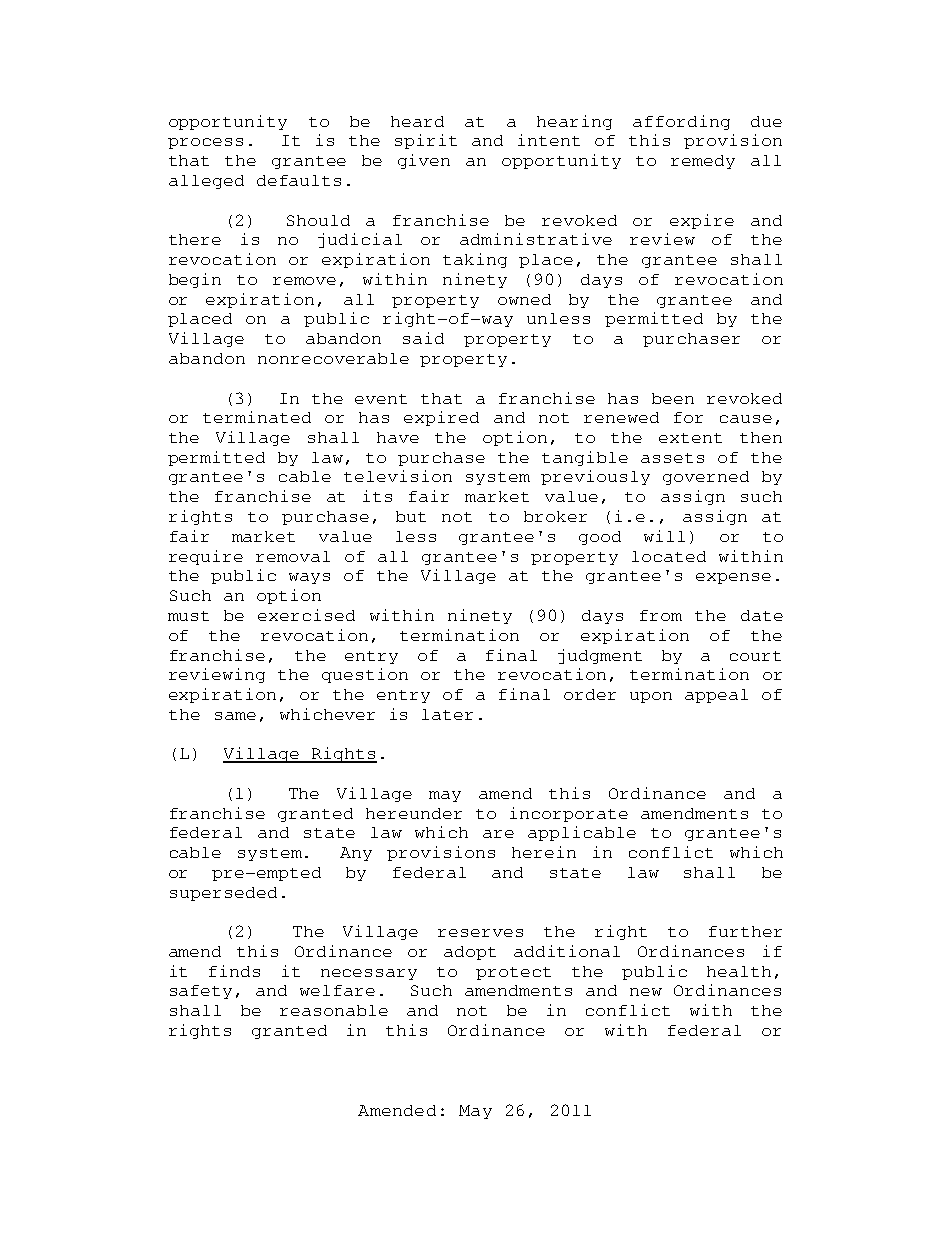 This document has height=1233, width=952. What do you see at coordinates (257, 417) in the document?
I see `terminated` at bounding box center [257, 417].
